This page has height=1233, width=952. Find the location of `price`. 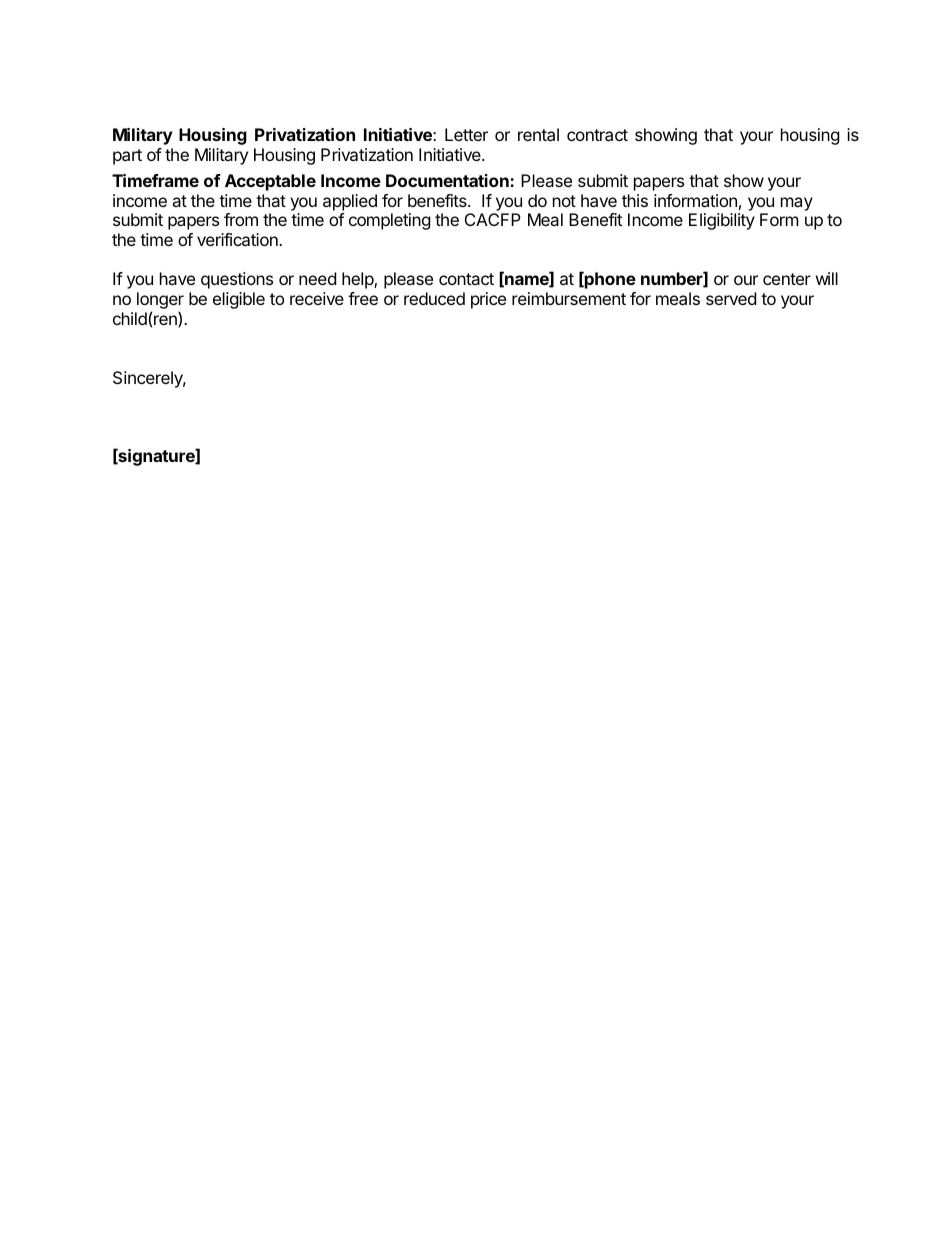

price is located at coordinates (488, 300).
